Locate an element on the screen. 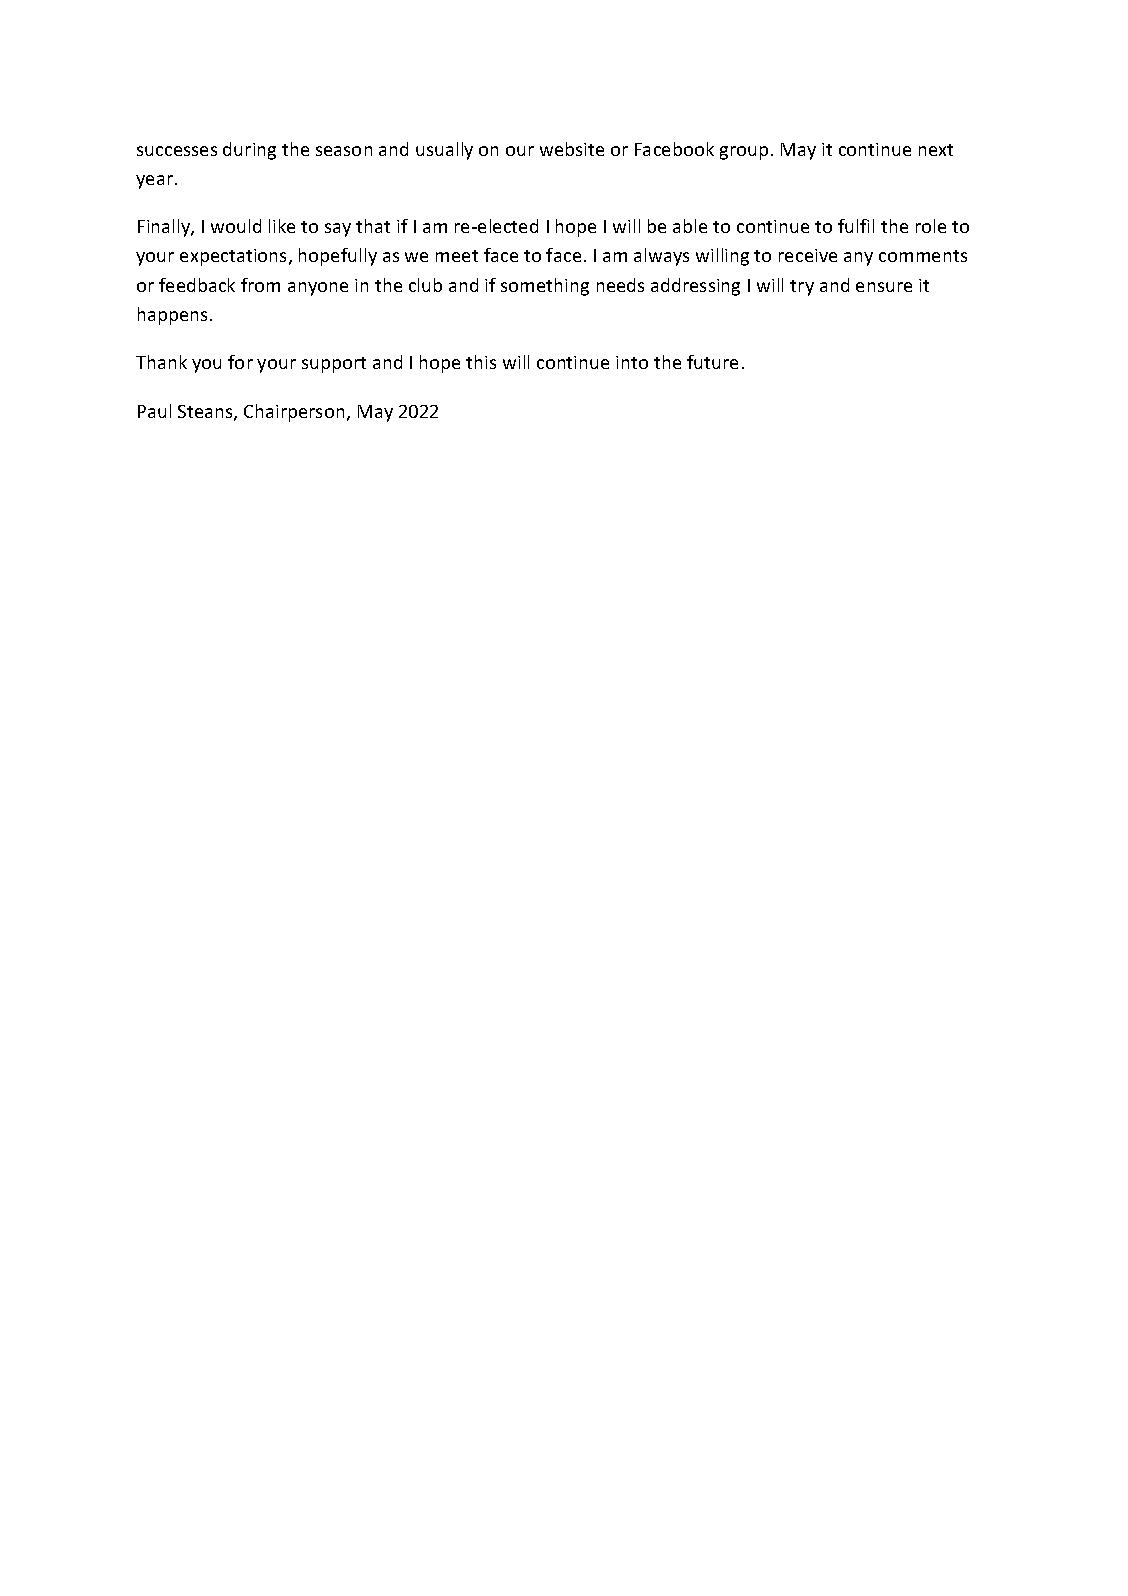 This screenshot has height=1596, width=1128. happens is located at coordinates (172, 316).
